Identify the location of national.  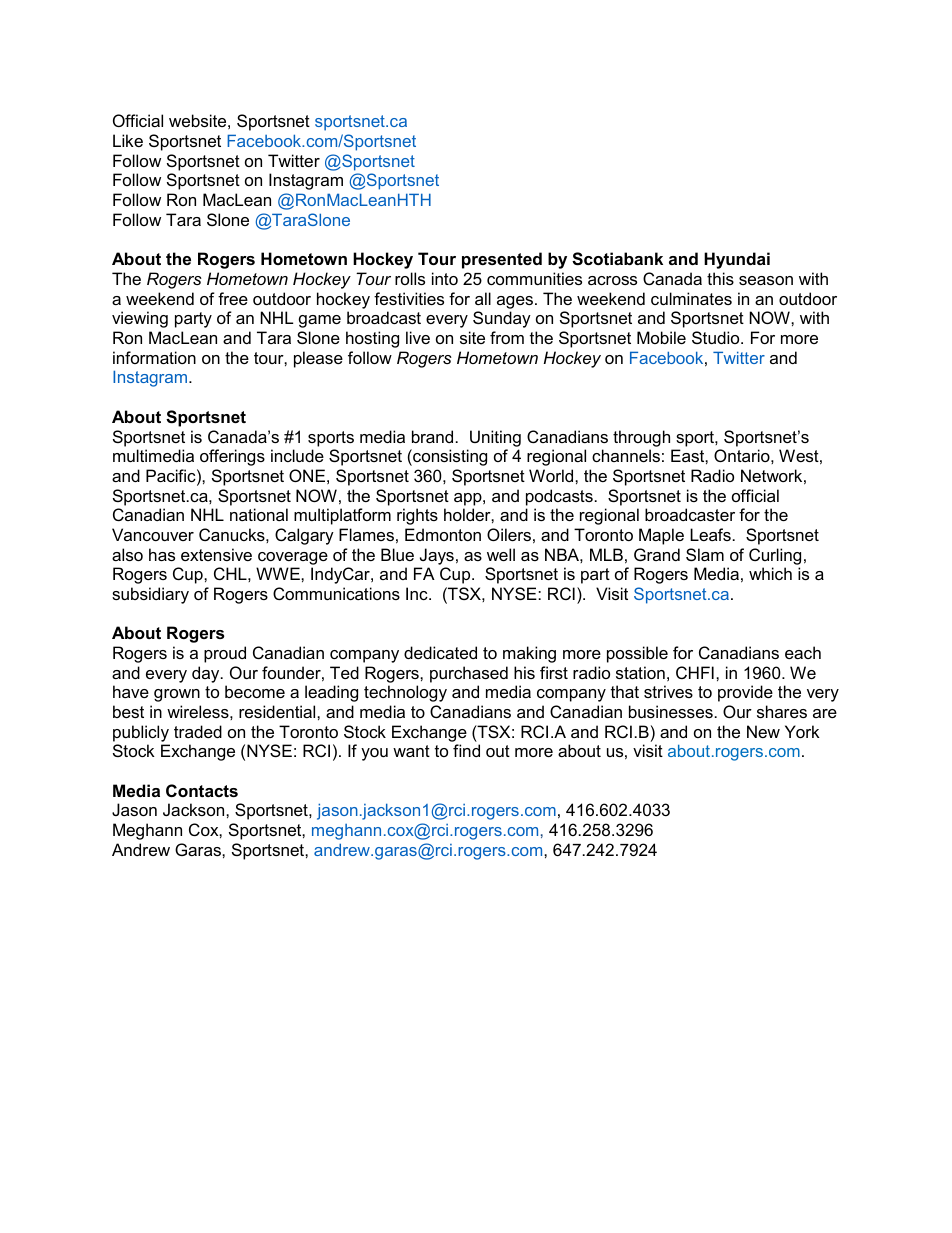
(259, 514).
